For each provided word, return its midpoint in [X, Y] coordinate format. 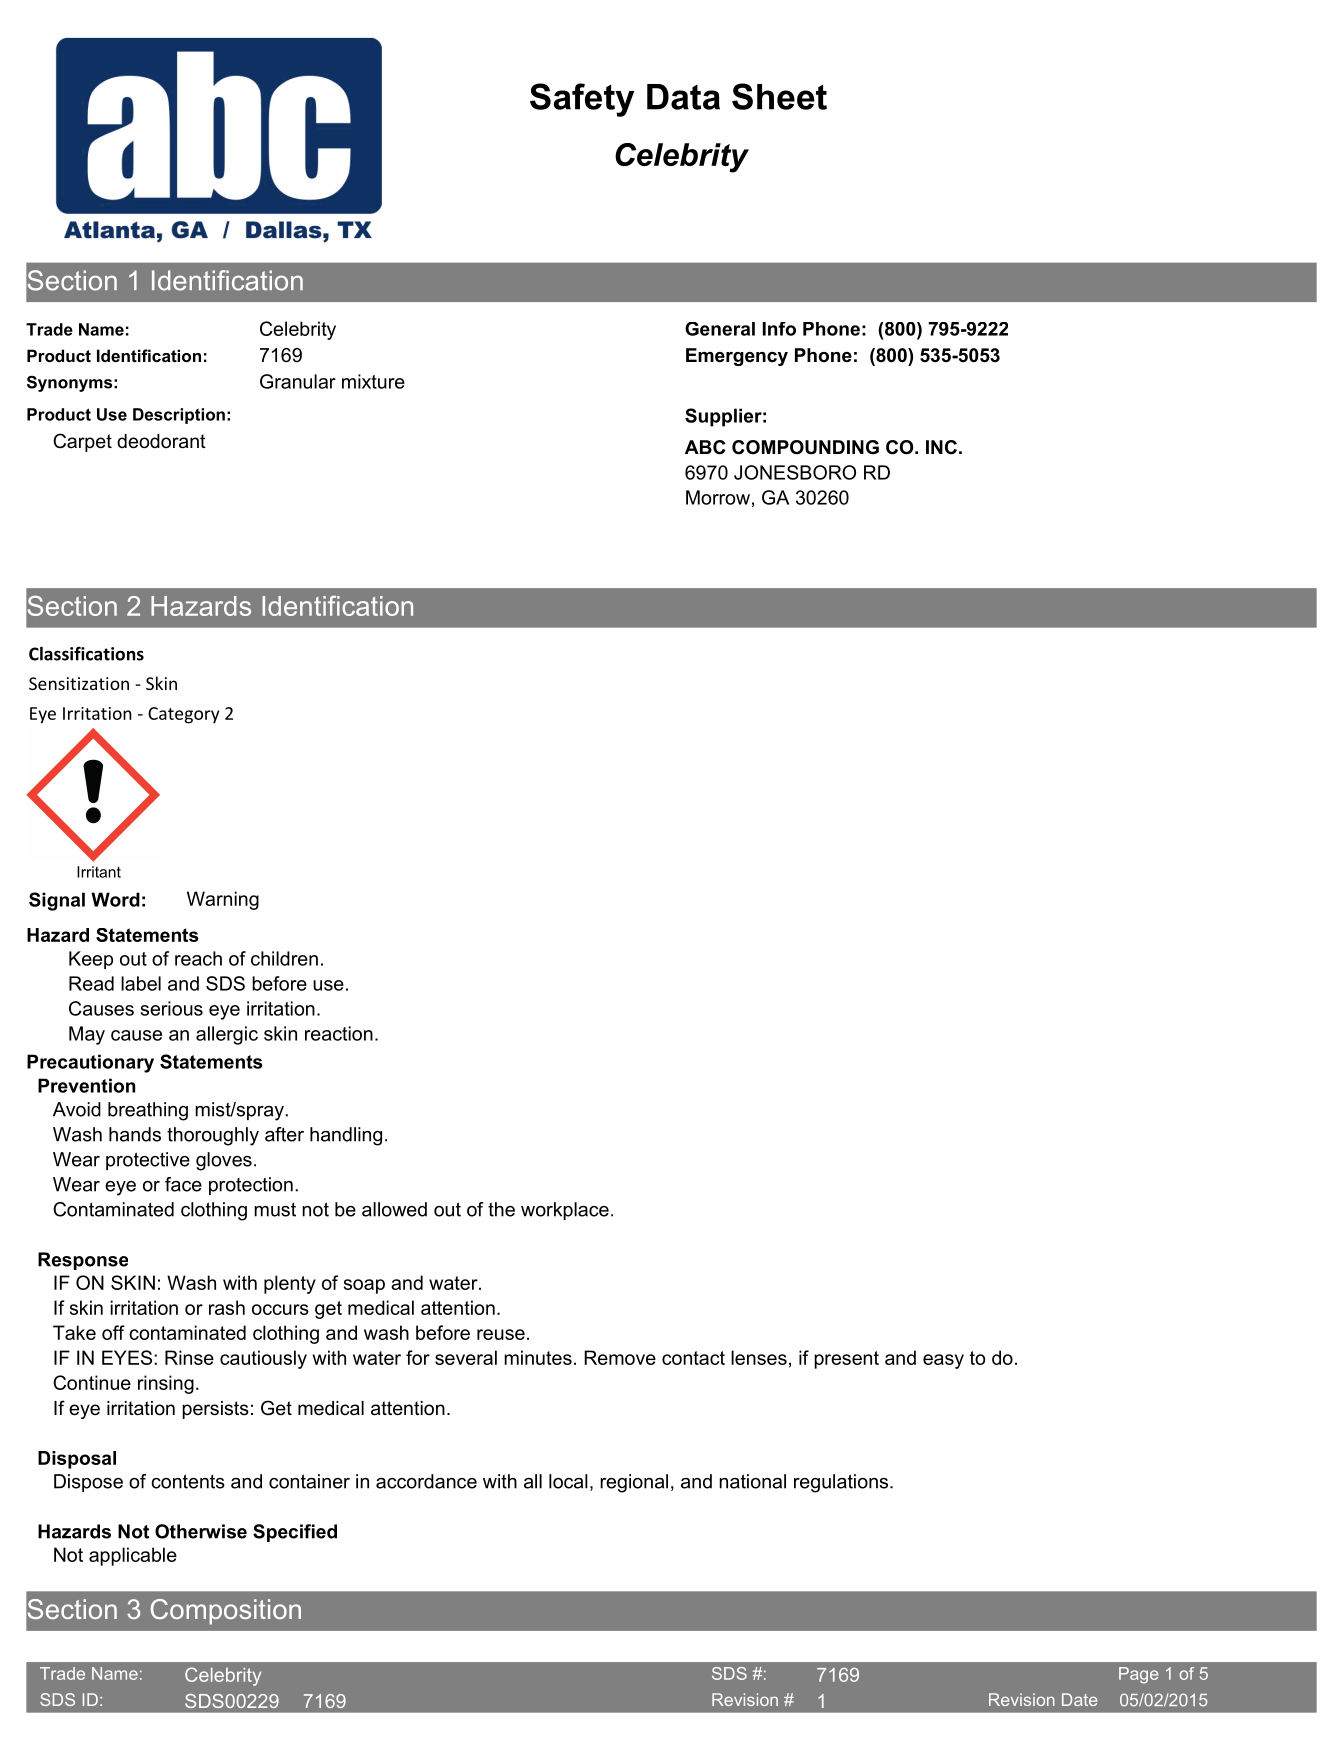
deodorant [161, 441]
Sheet [779, 96]
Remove [620, 1357]
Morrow [718, 497]
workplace [565, 1211]
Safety [582, 100]
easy [943, 1361]
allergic [227, 1035]
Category [183, 715]
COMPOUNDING [805, 447]
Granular [298, 381]
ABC [705, 447]
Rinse [189, 1357]
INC [941, 447]
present [846, 1360]
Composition [226, 1612]
